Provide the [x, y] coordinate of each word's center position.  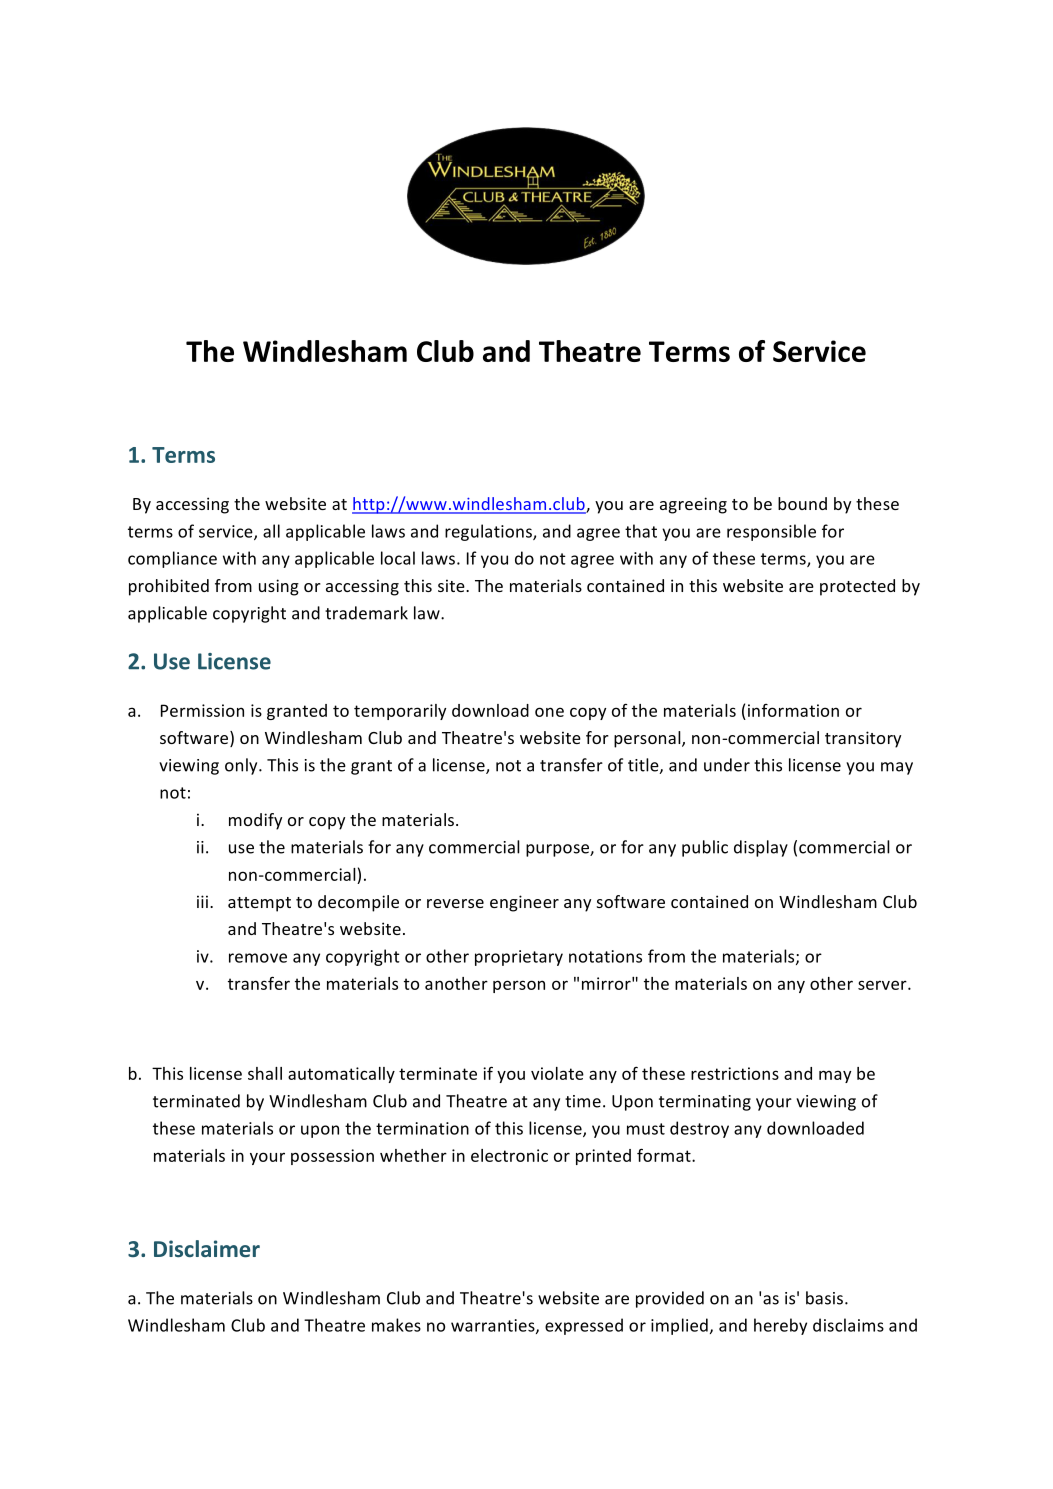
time [583, 1101]
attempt [259, 904]
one [549, 712]
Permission [202, 710]
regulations [489, 532]
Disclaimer [207, 1248]
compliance [172, 559]
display [761, 848]
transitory [863, 739]
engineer [524, 903]
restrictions [735, 1073]
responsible [771, 532]
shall [265, 1073]
